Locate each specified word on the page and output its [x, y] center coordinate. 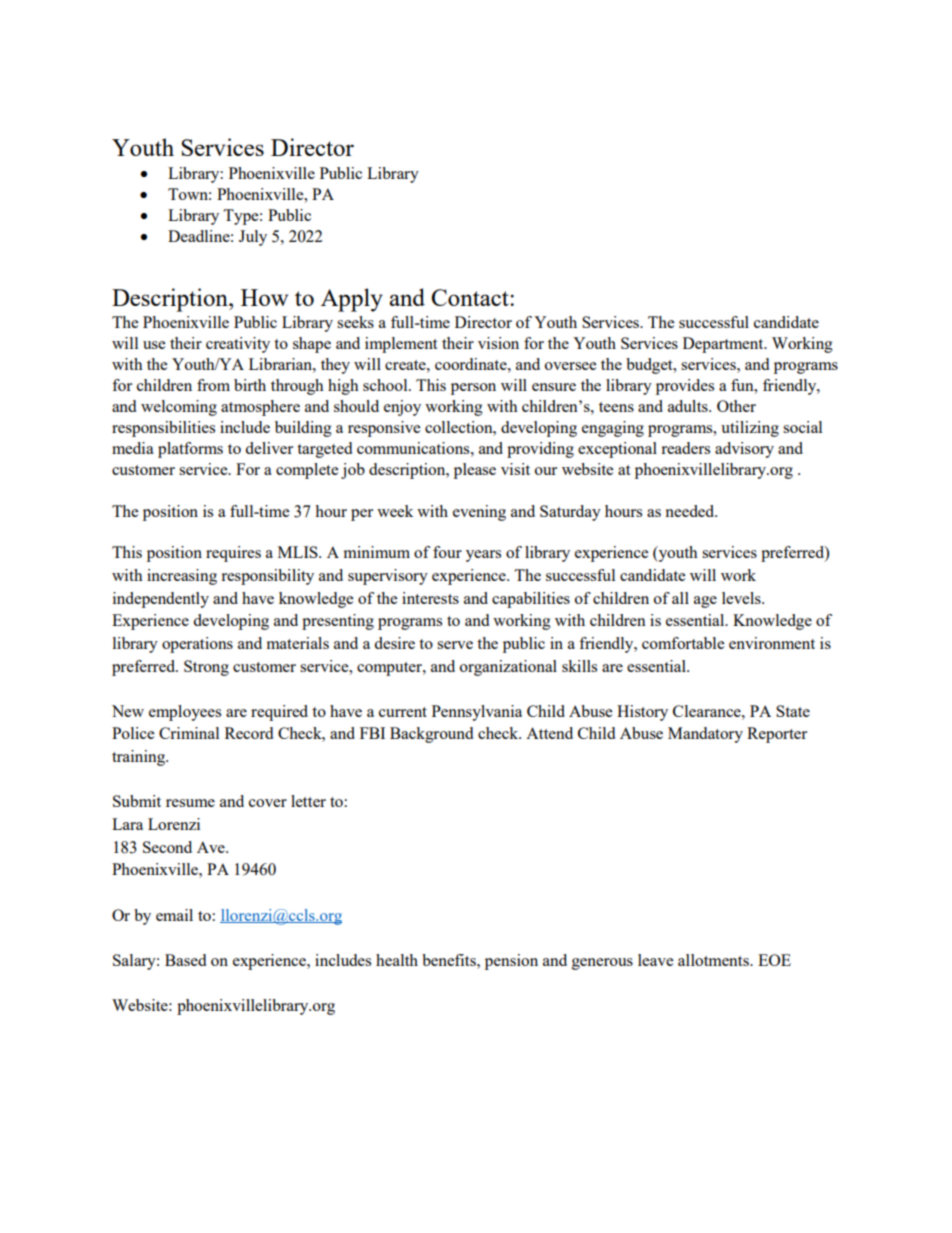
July [253, 238]
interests [430, 598]
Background [431, 735]
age [705, 602]
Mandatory [705, 735]
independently [161, 600]
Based [185, 960]
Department [724, 345]
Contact [471, 297]
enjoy [402, 408]
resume [190, 803]
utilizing [750, 429]
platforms [190, 450]
